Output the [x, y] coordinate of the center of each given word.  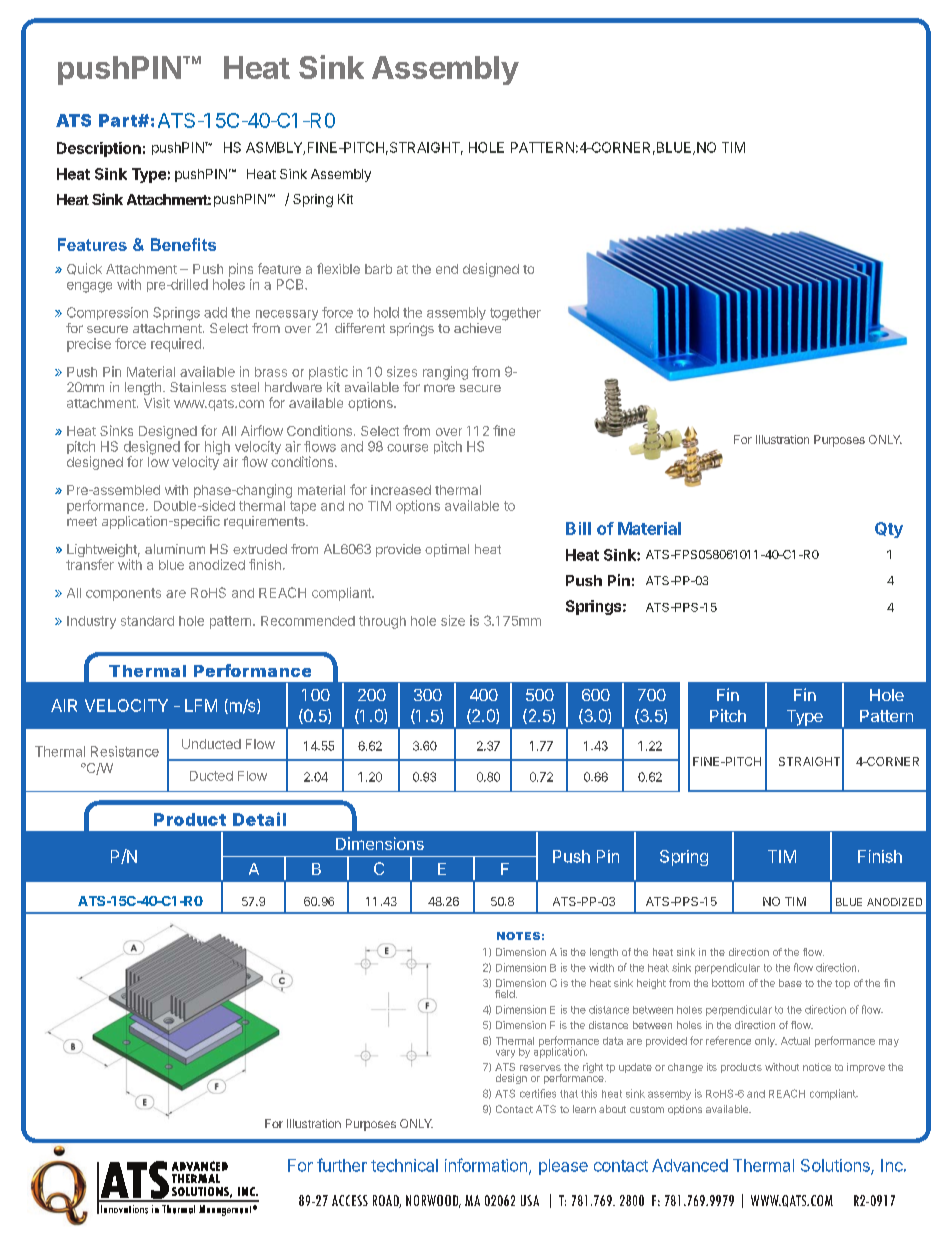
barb [378, 269]
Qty [889, 530]
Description [99, 149]
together [515, 314]
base [790, 983]
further [342, 1165]
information [486, 1165]
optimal [447, 550]
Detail [259, 819]
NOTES [518, 936]
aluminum [175, 549]
